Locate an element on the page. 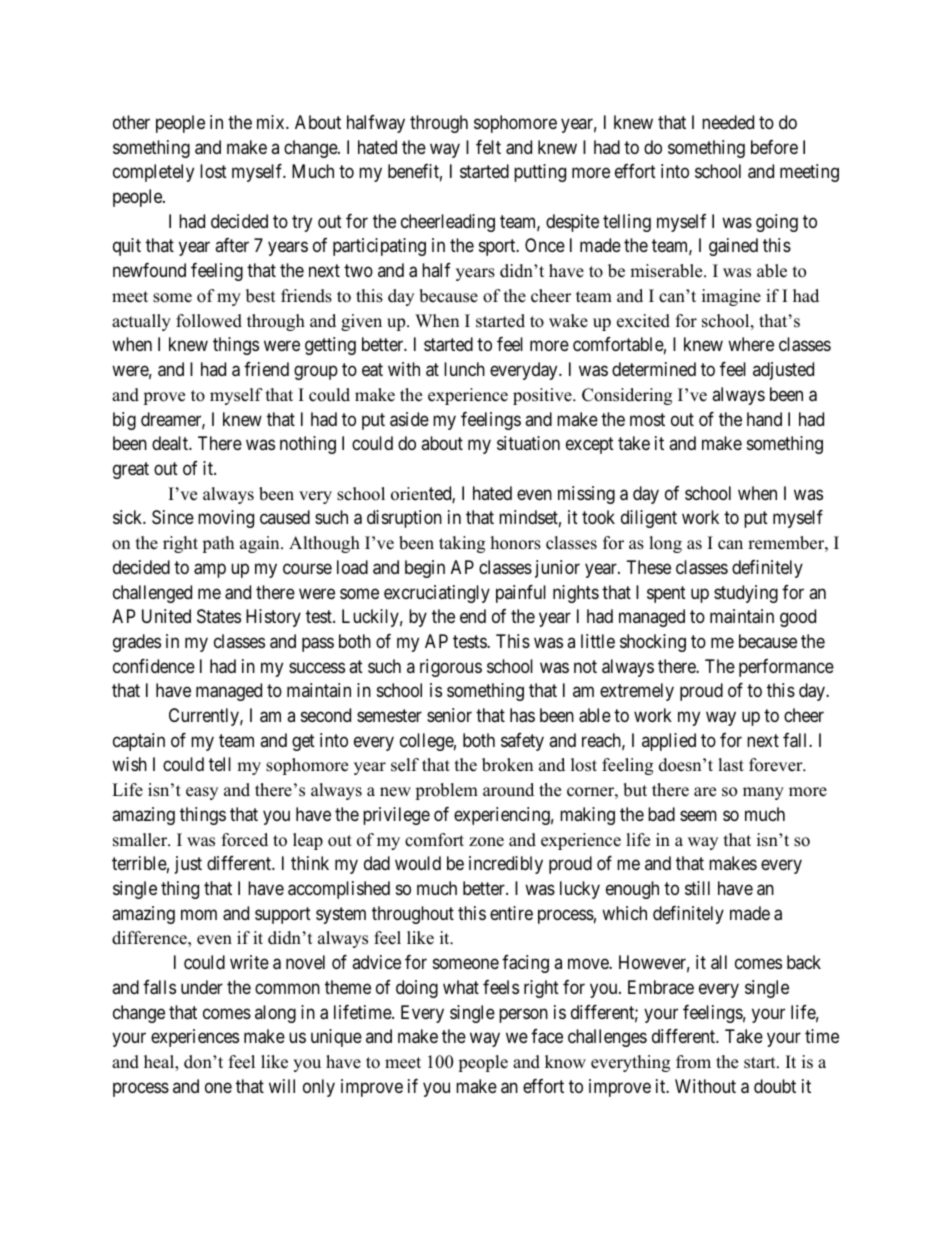  where is located at coordinates (751, 344).
